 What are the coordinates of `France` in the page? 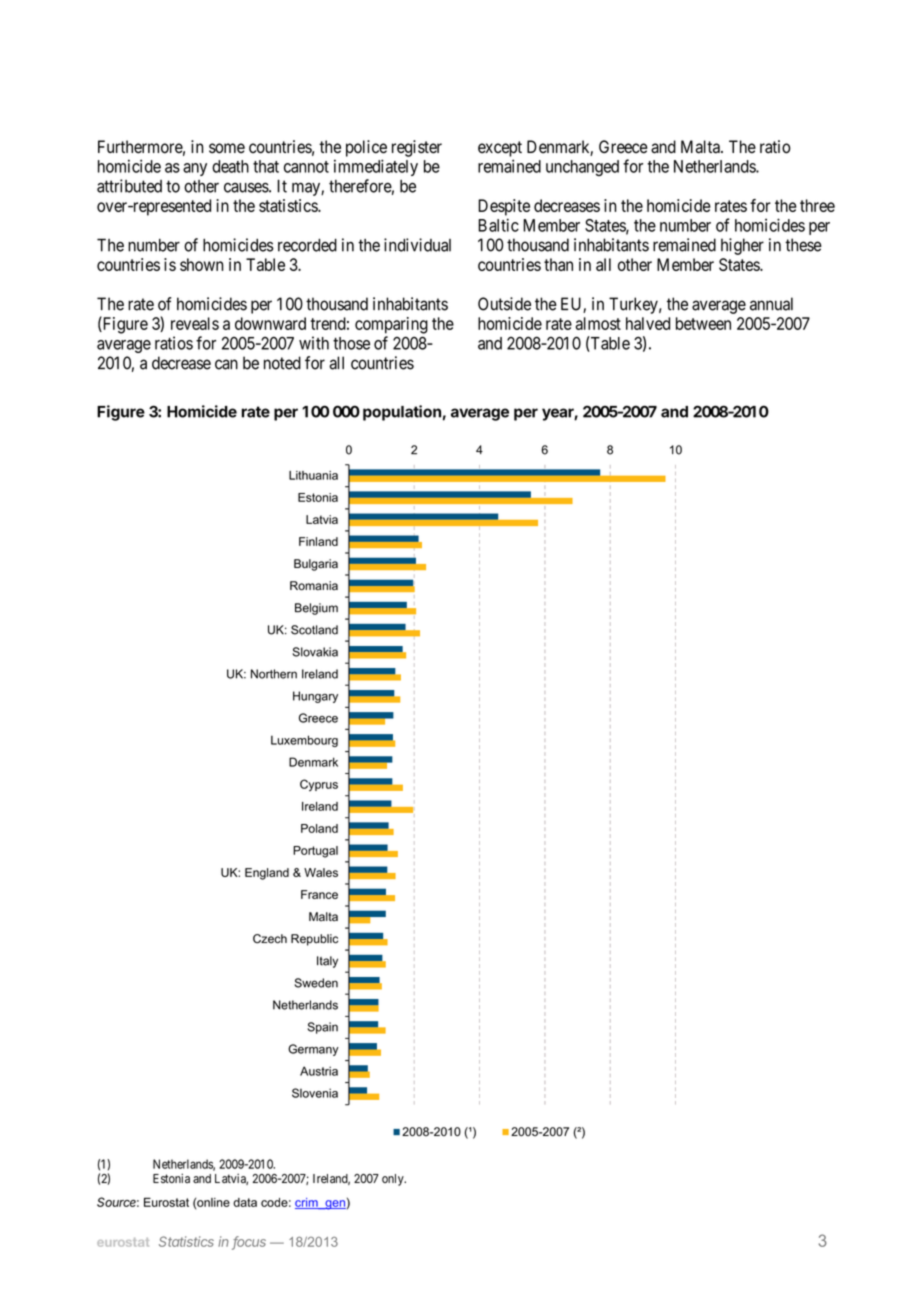 It's located at (319, 894).
